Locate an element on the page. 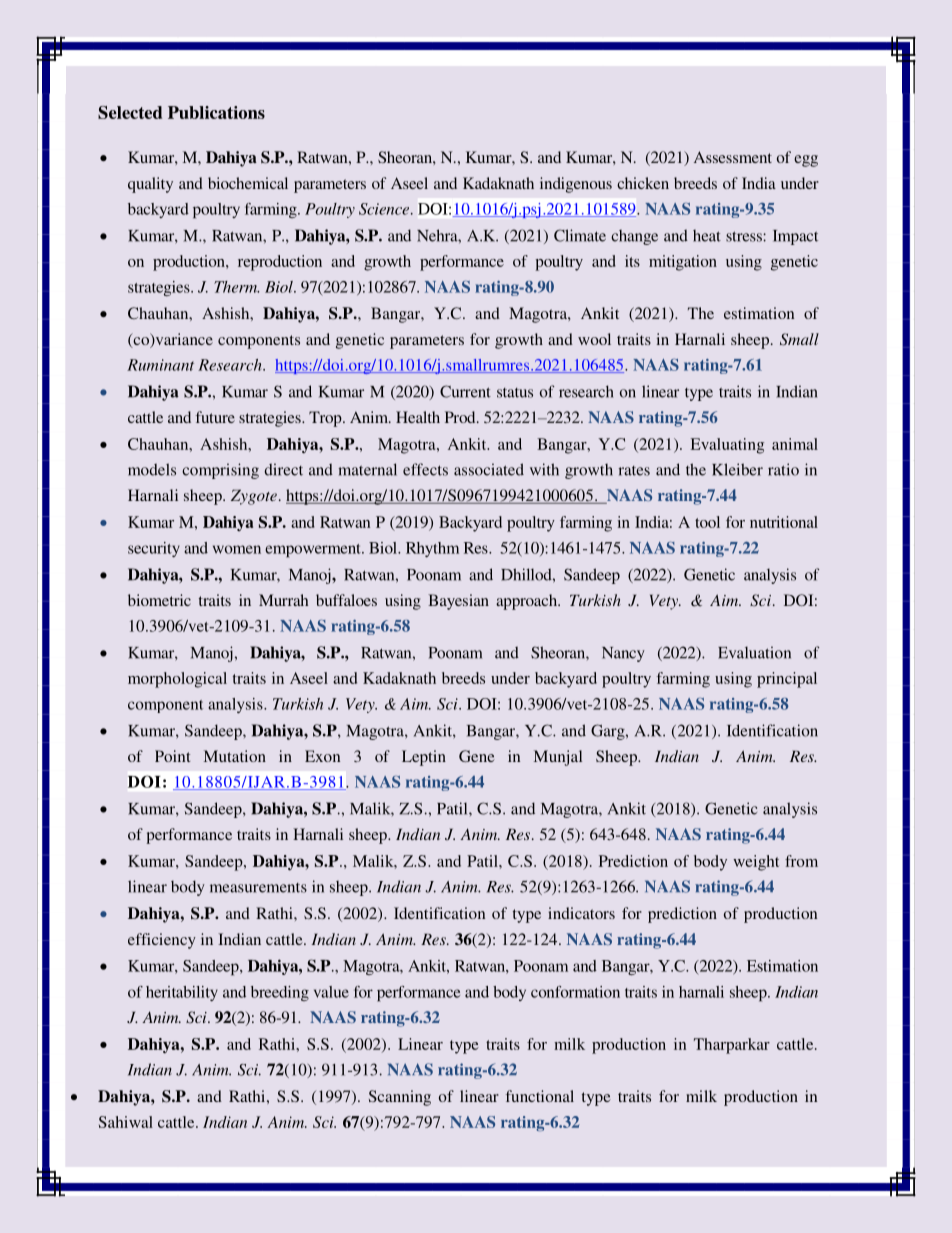 The height and width of the page is (1233, 952). Scanning is located at coordinates (400, 1098).
